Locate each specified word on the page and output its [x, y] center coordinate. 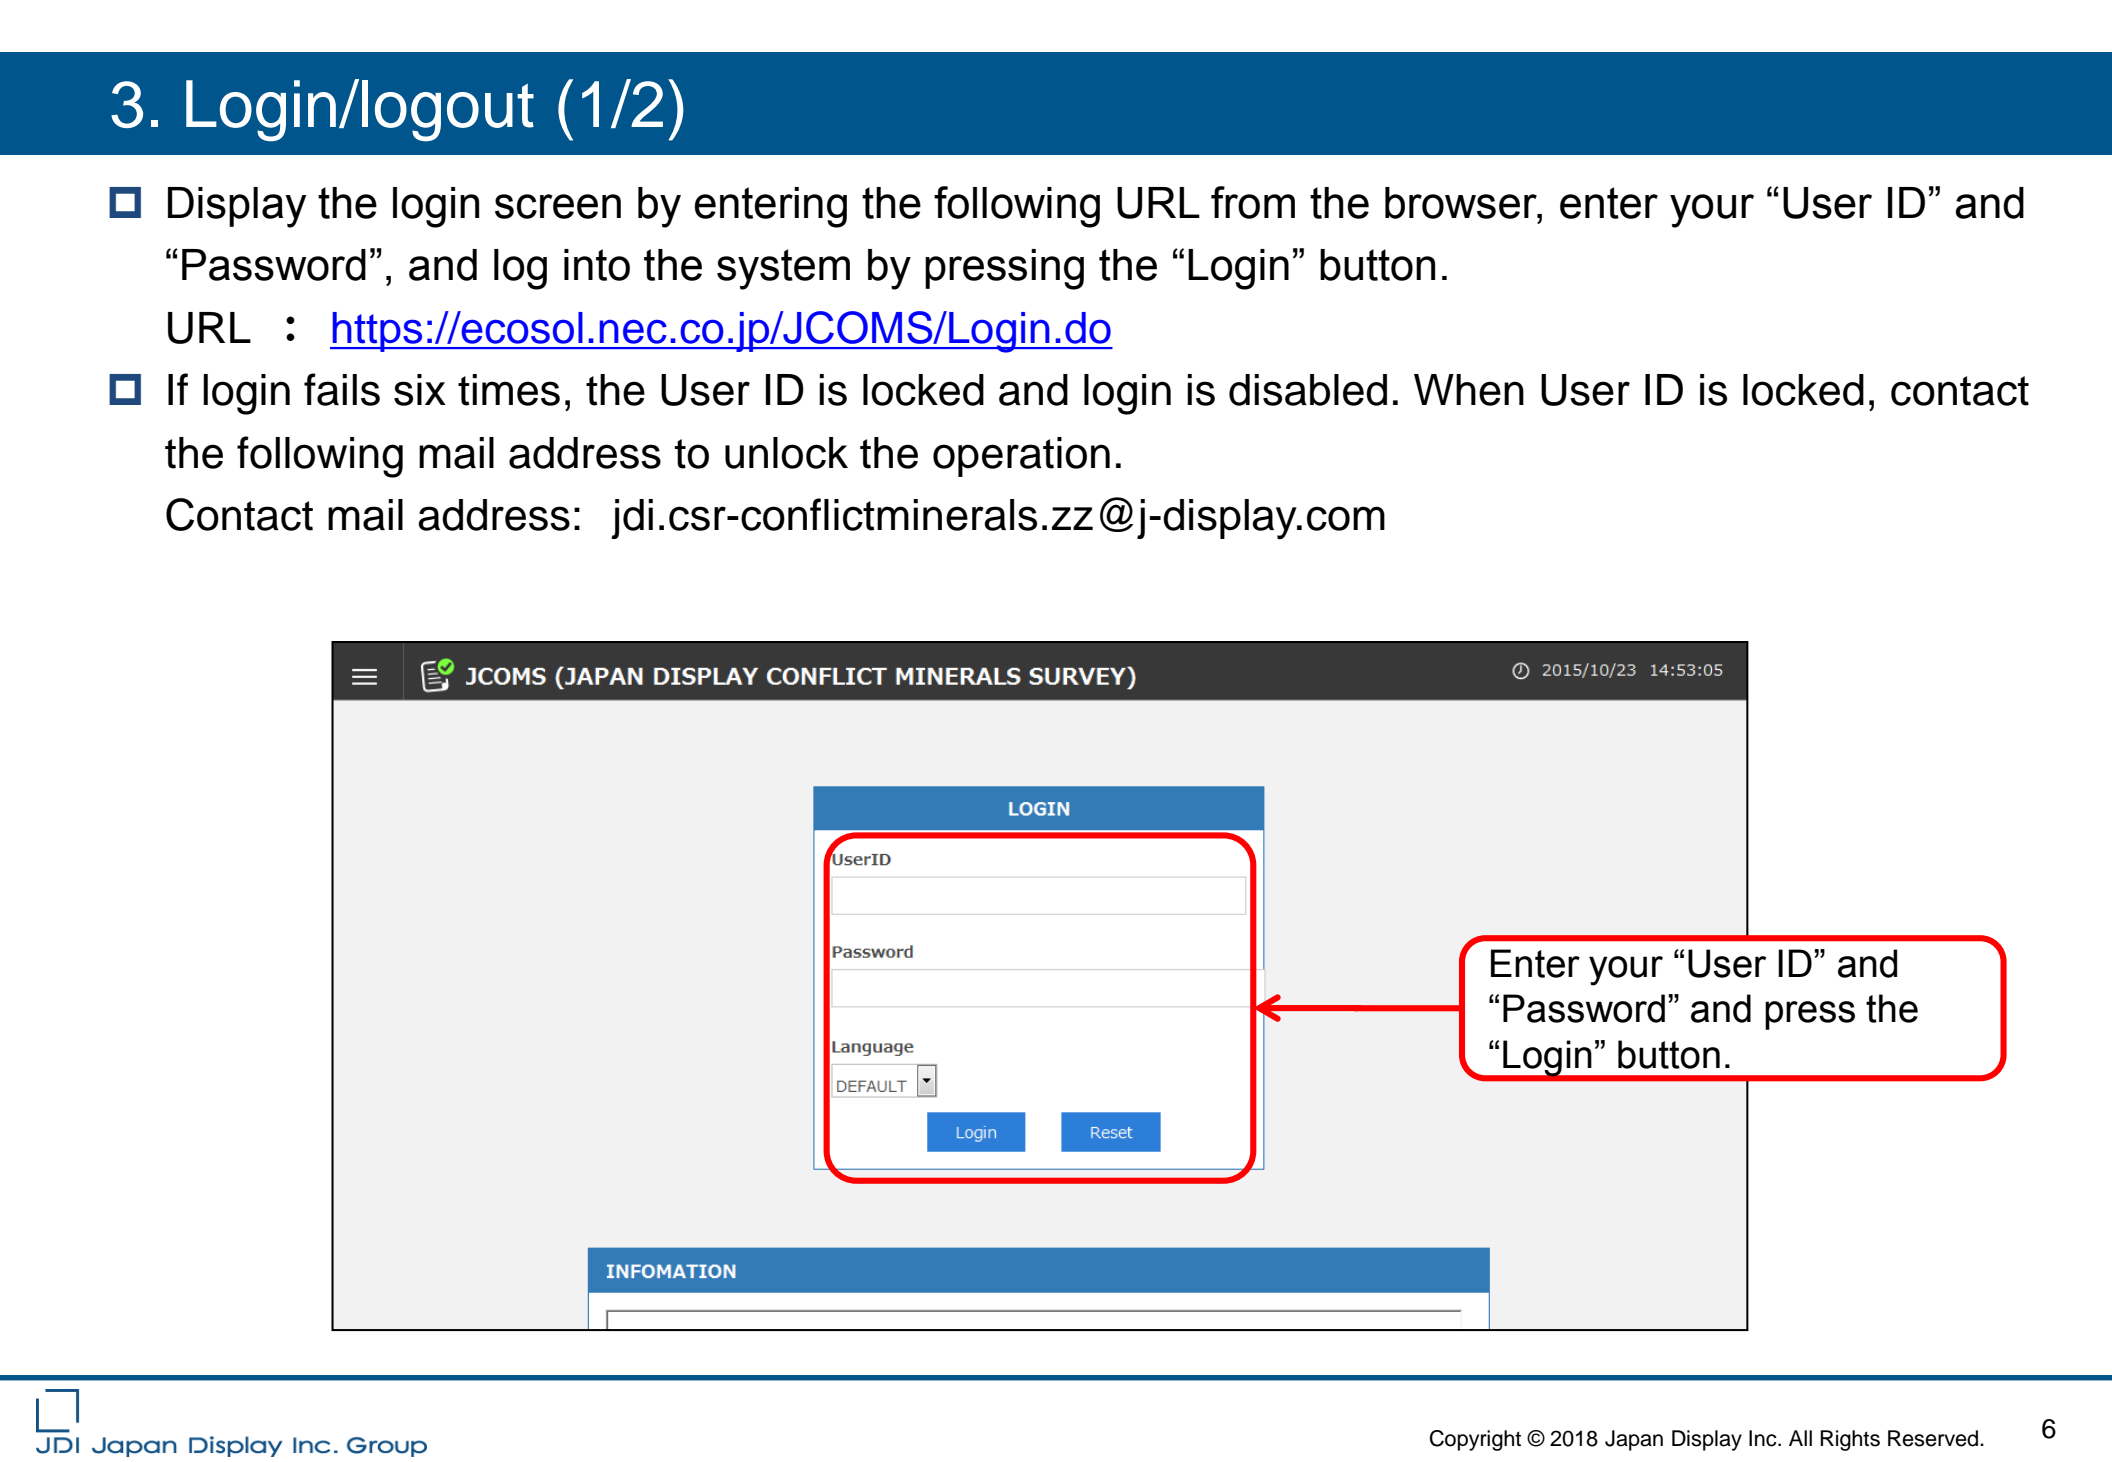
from [1253, 202]
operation [1021, 457]
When [1469, 390]
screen [558, 206]
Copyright [1475, 1440]
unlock [786, 453]
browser [1462, 203]
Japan [1634, 1440]
